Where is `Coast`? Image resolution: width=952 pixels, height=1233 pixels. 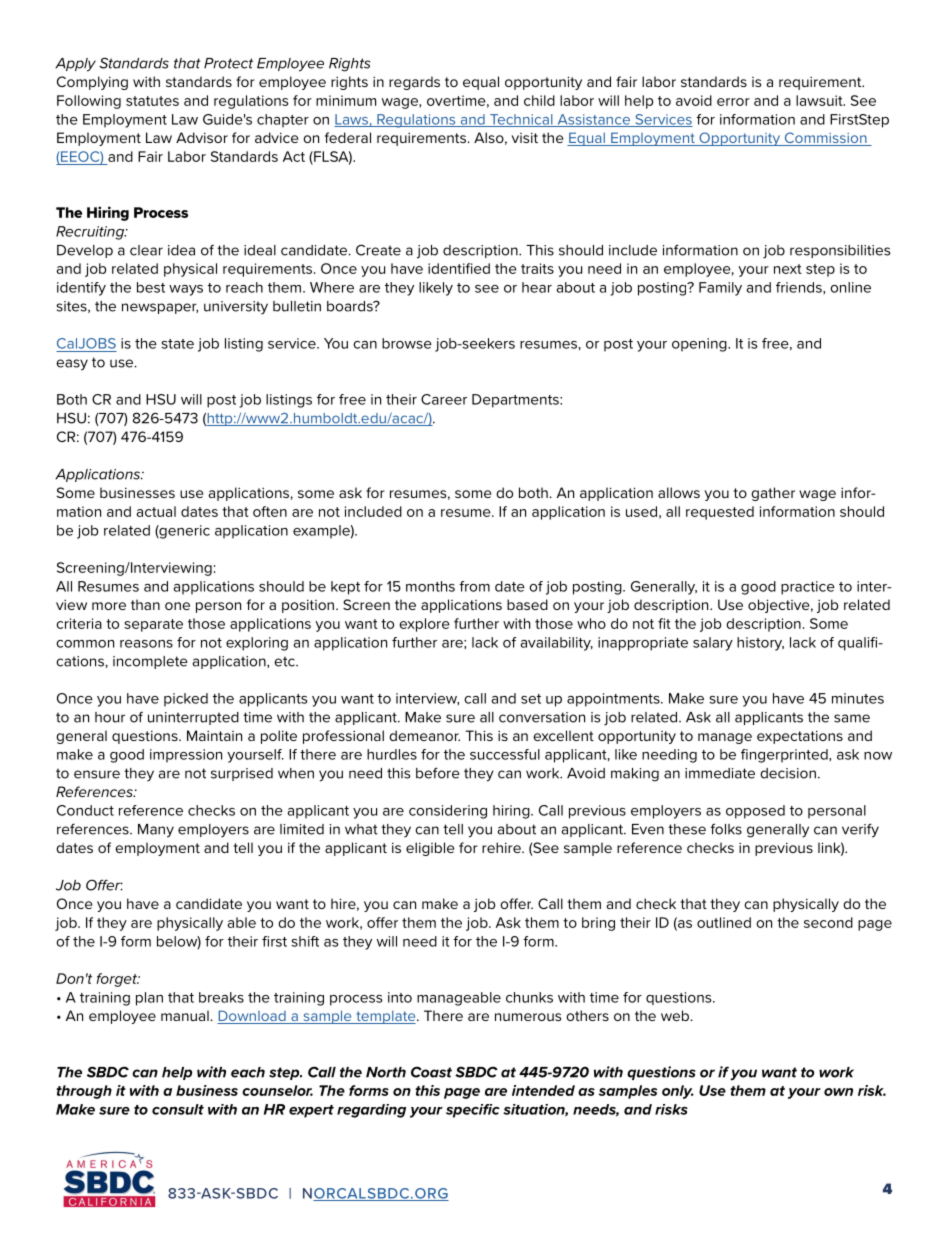 Coast is located at coordinates (431, 1072).
